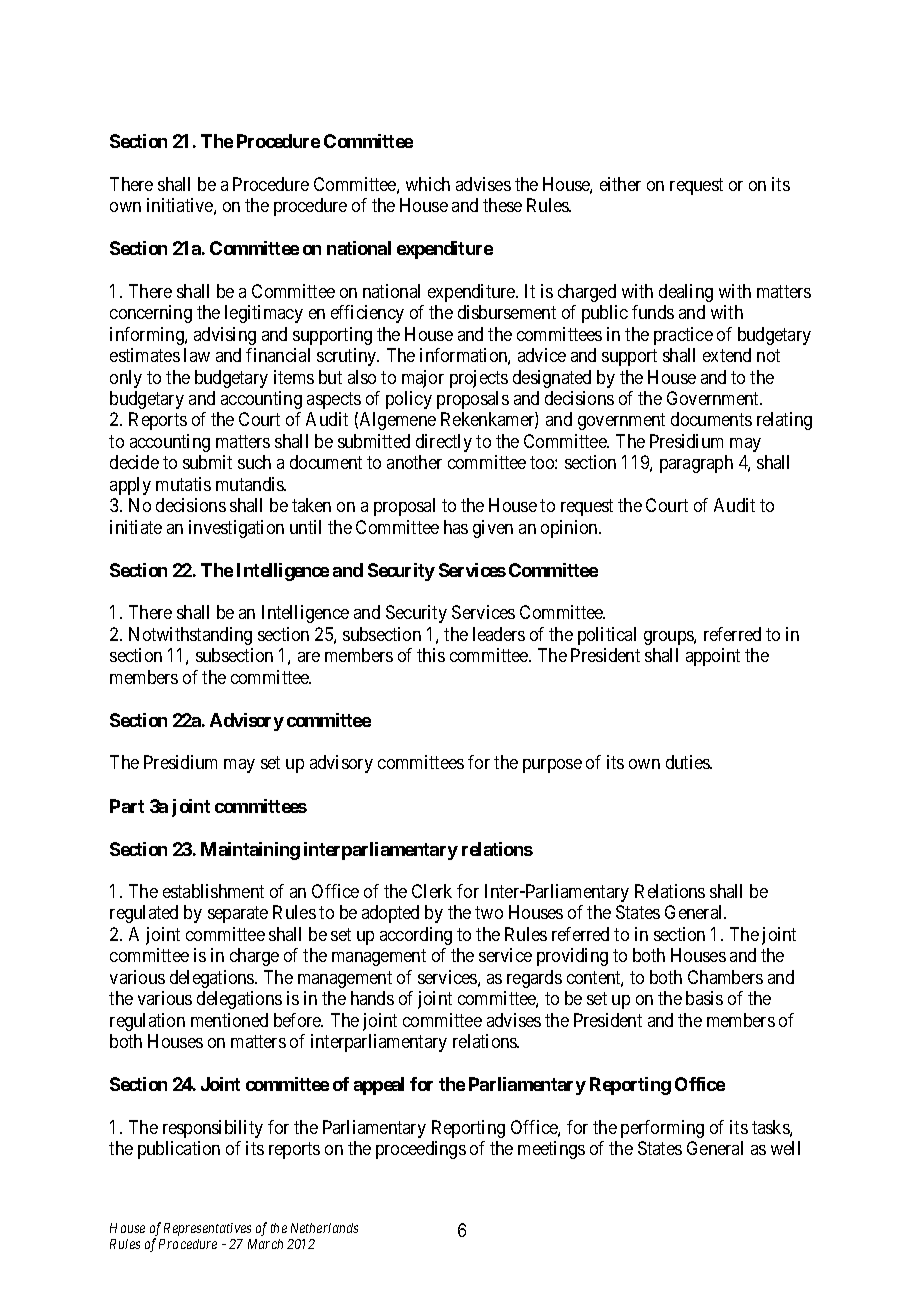 This document has width=924, height=1308. Describe the element at coordinates (207, 1229) in the document. I see `Representatives` at that location.
